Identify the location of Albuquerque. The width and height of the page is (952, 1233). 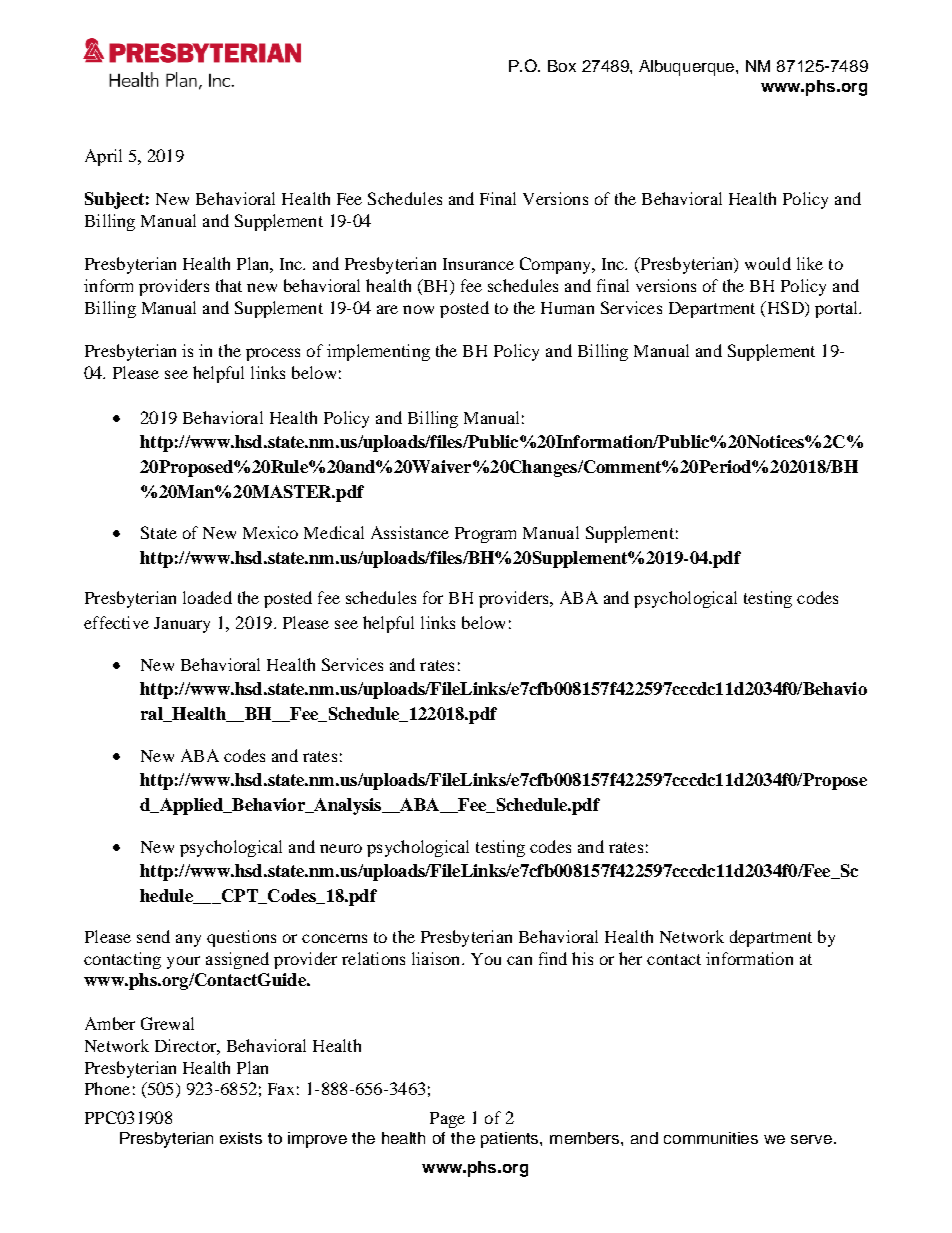
(688, 68).
